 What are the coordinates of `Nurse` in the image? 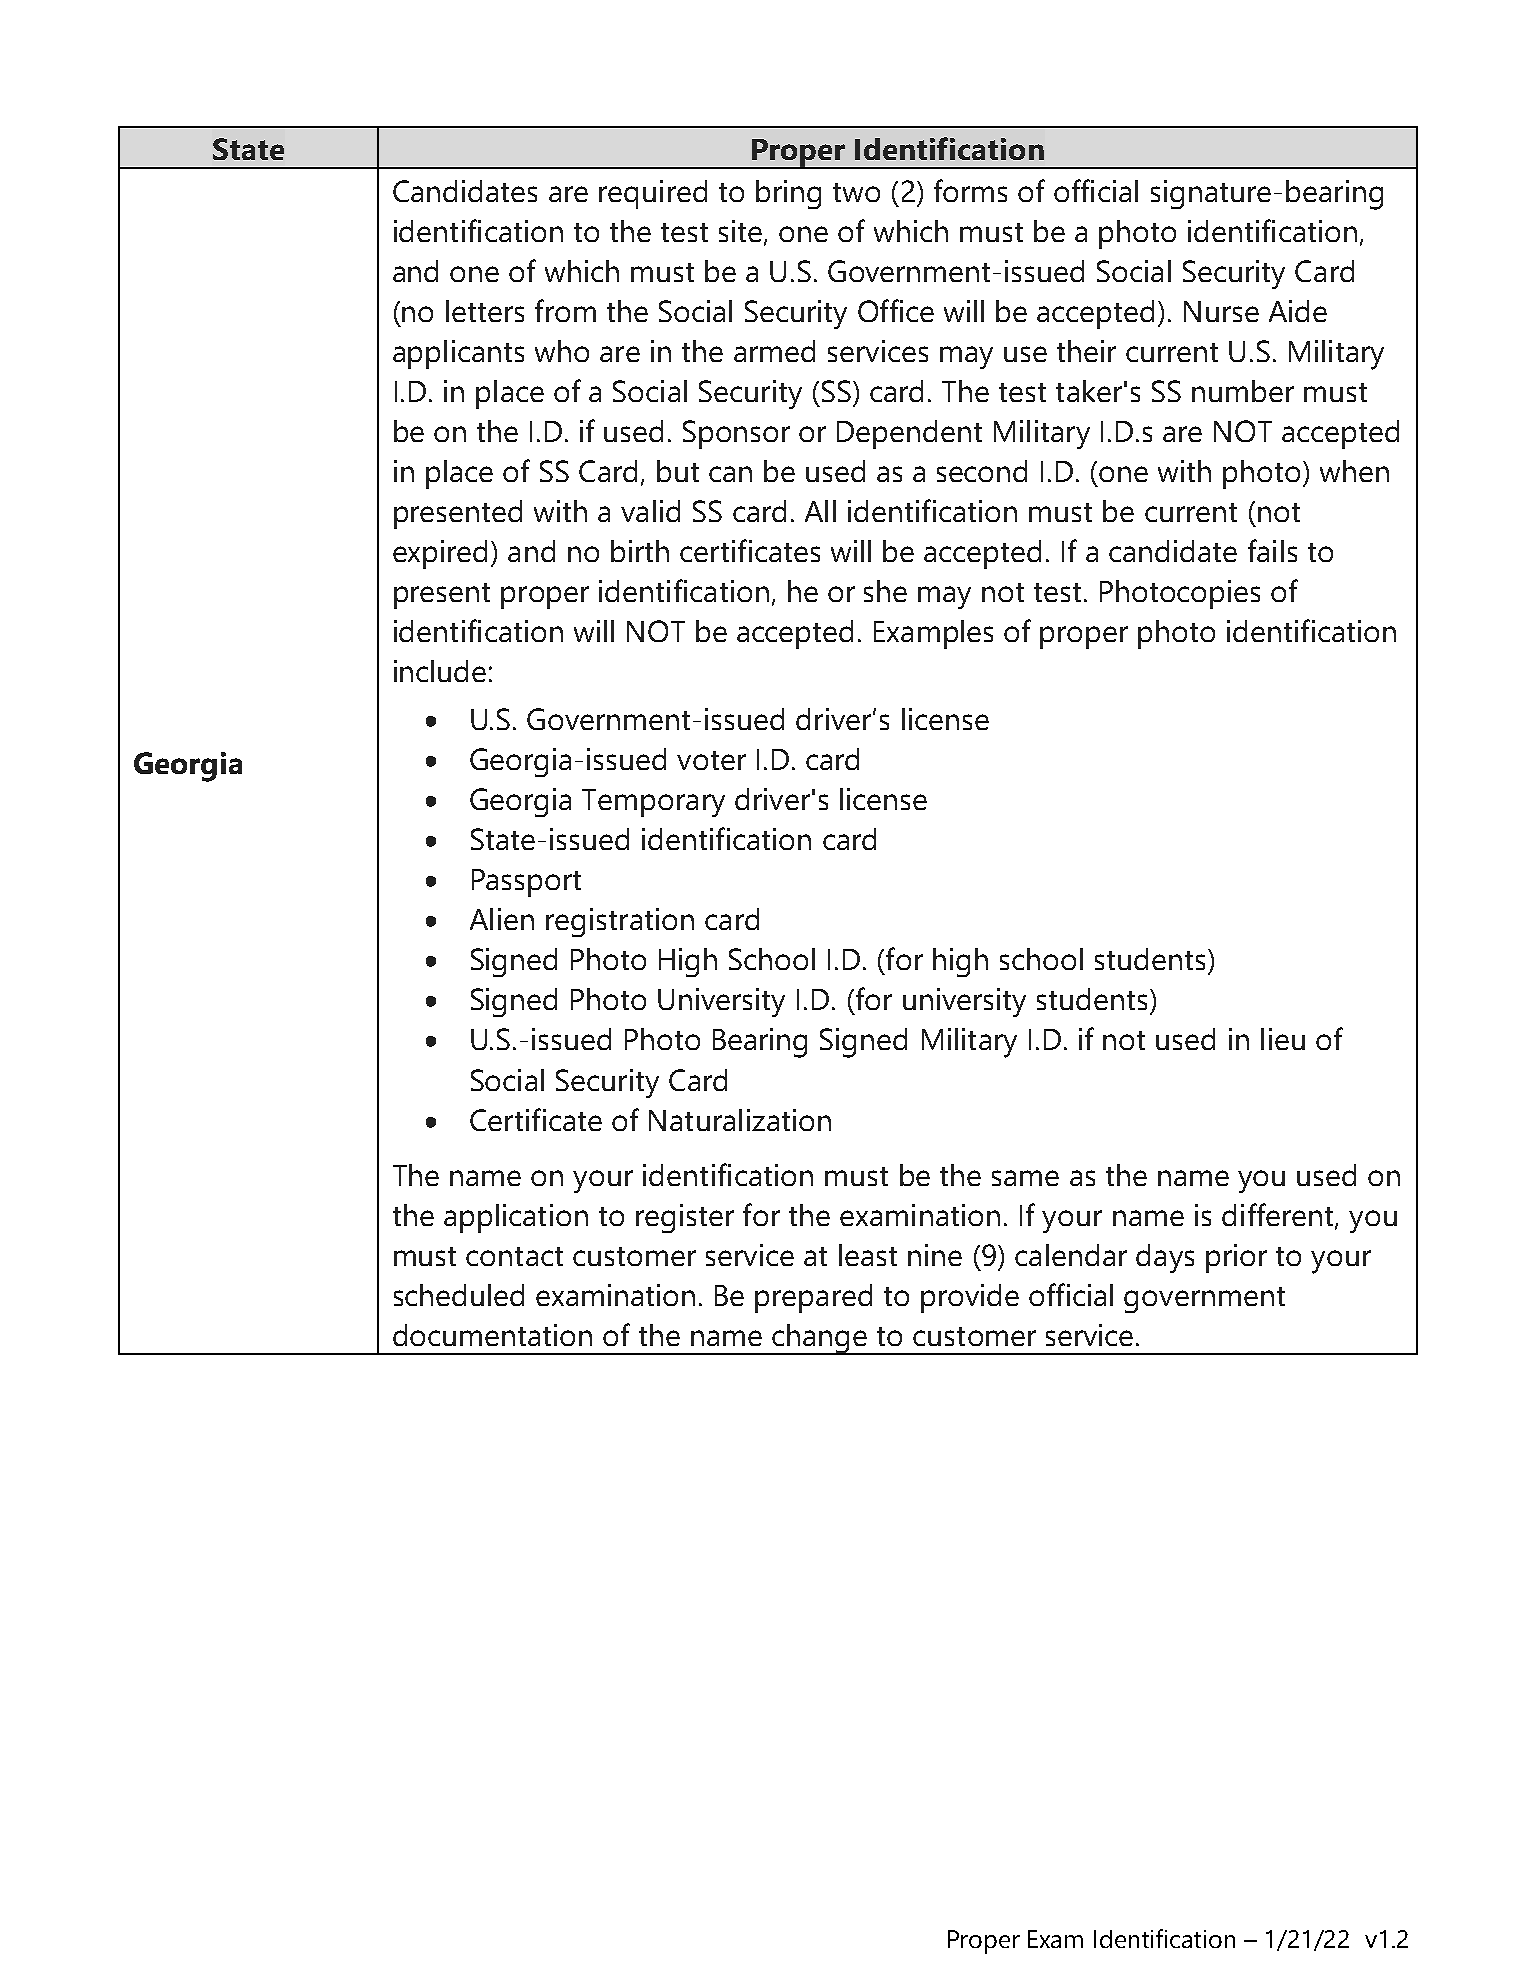 It's located at (1221, 311).
